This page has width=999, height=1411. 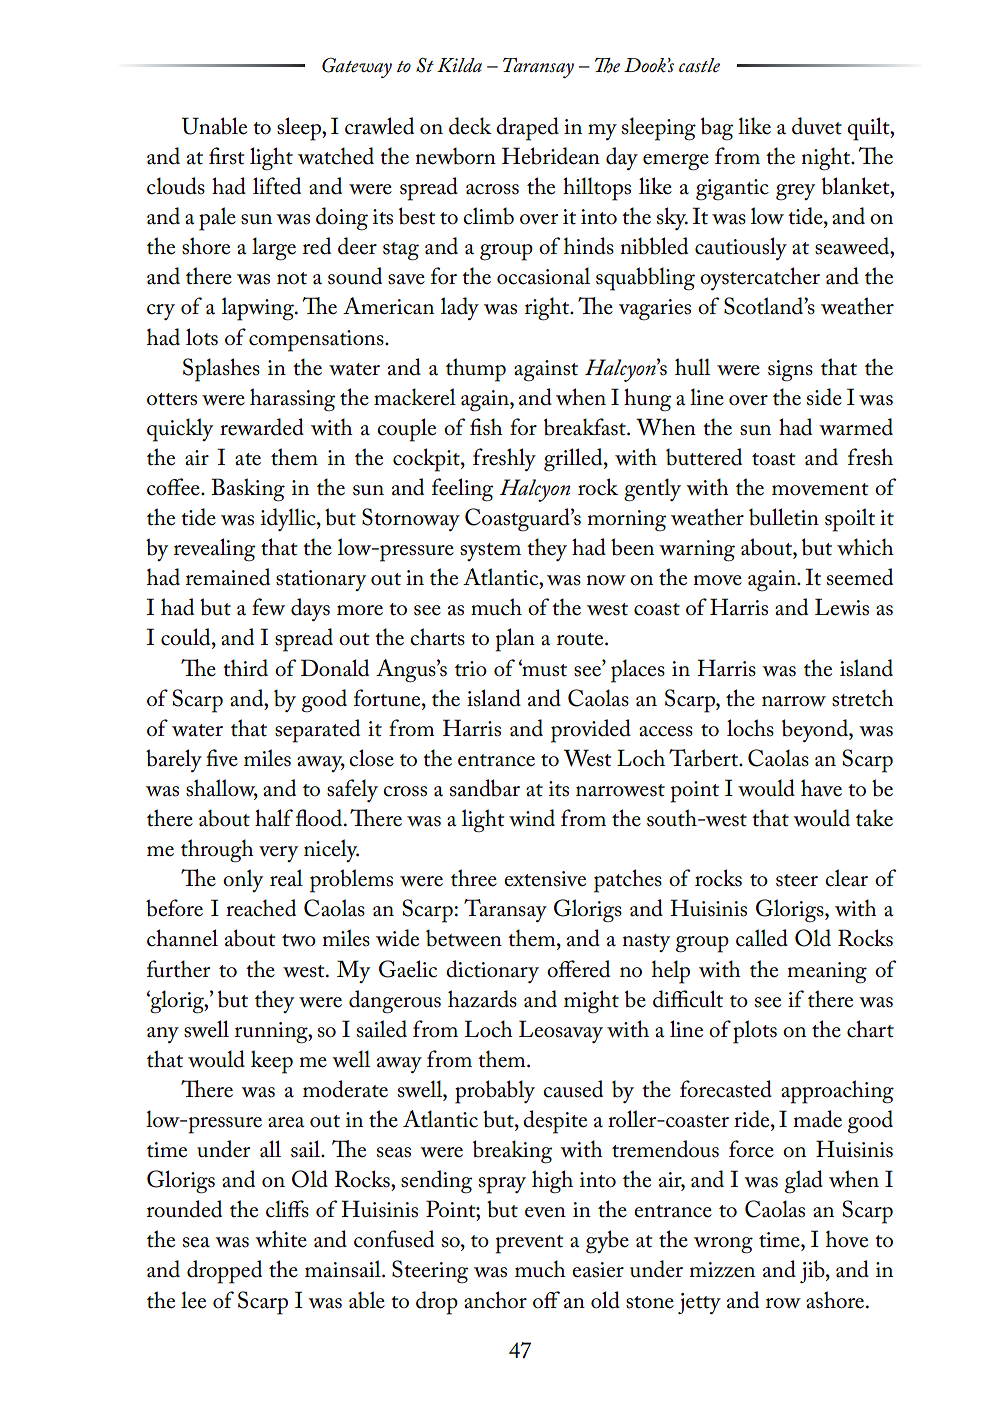 I want to click on Basking, so click(x=248, y=490).
